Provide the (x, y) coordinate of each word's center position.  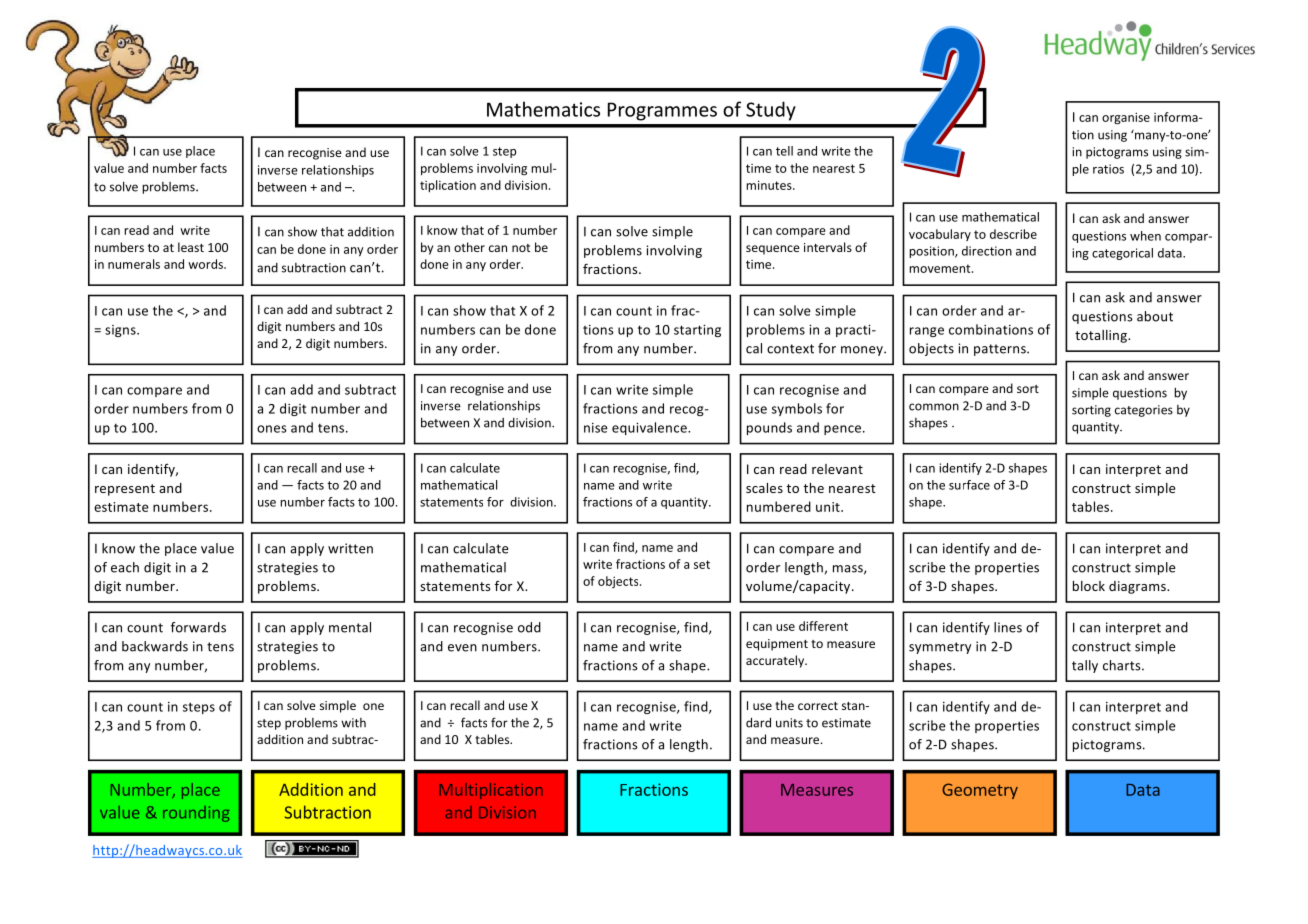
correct (818, 706)
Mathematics (543, 109)
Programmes (662, 111)
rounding (196, 814)
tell (784, 151)
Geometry (980, 791)
